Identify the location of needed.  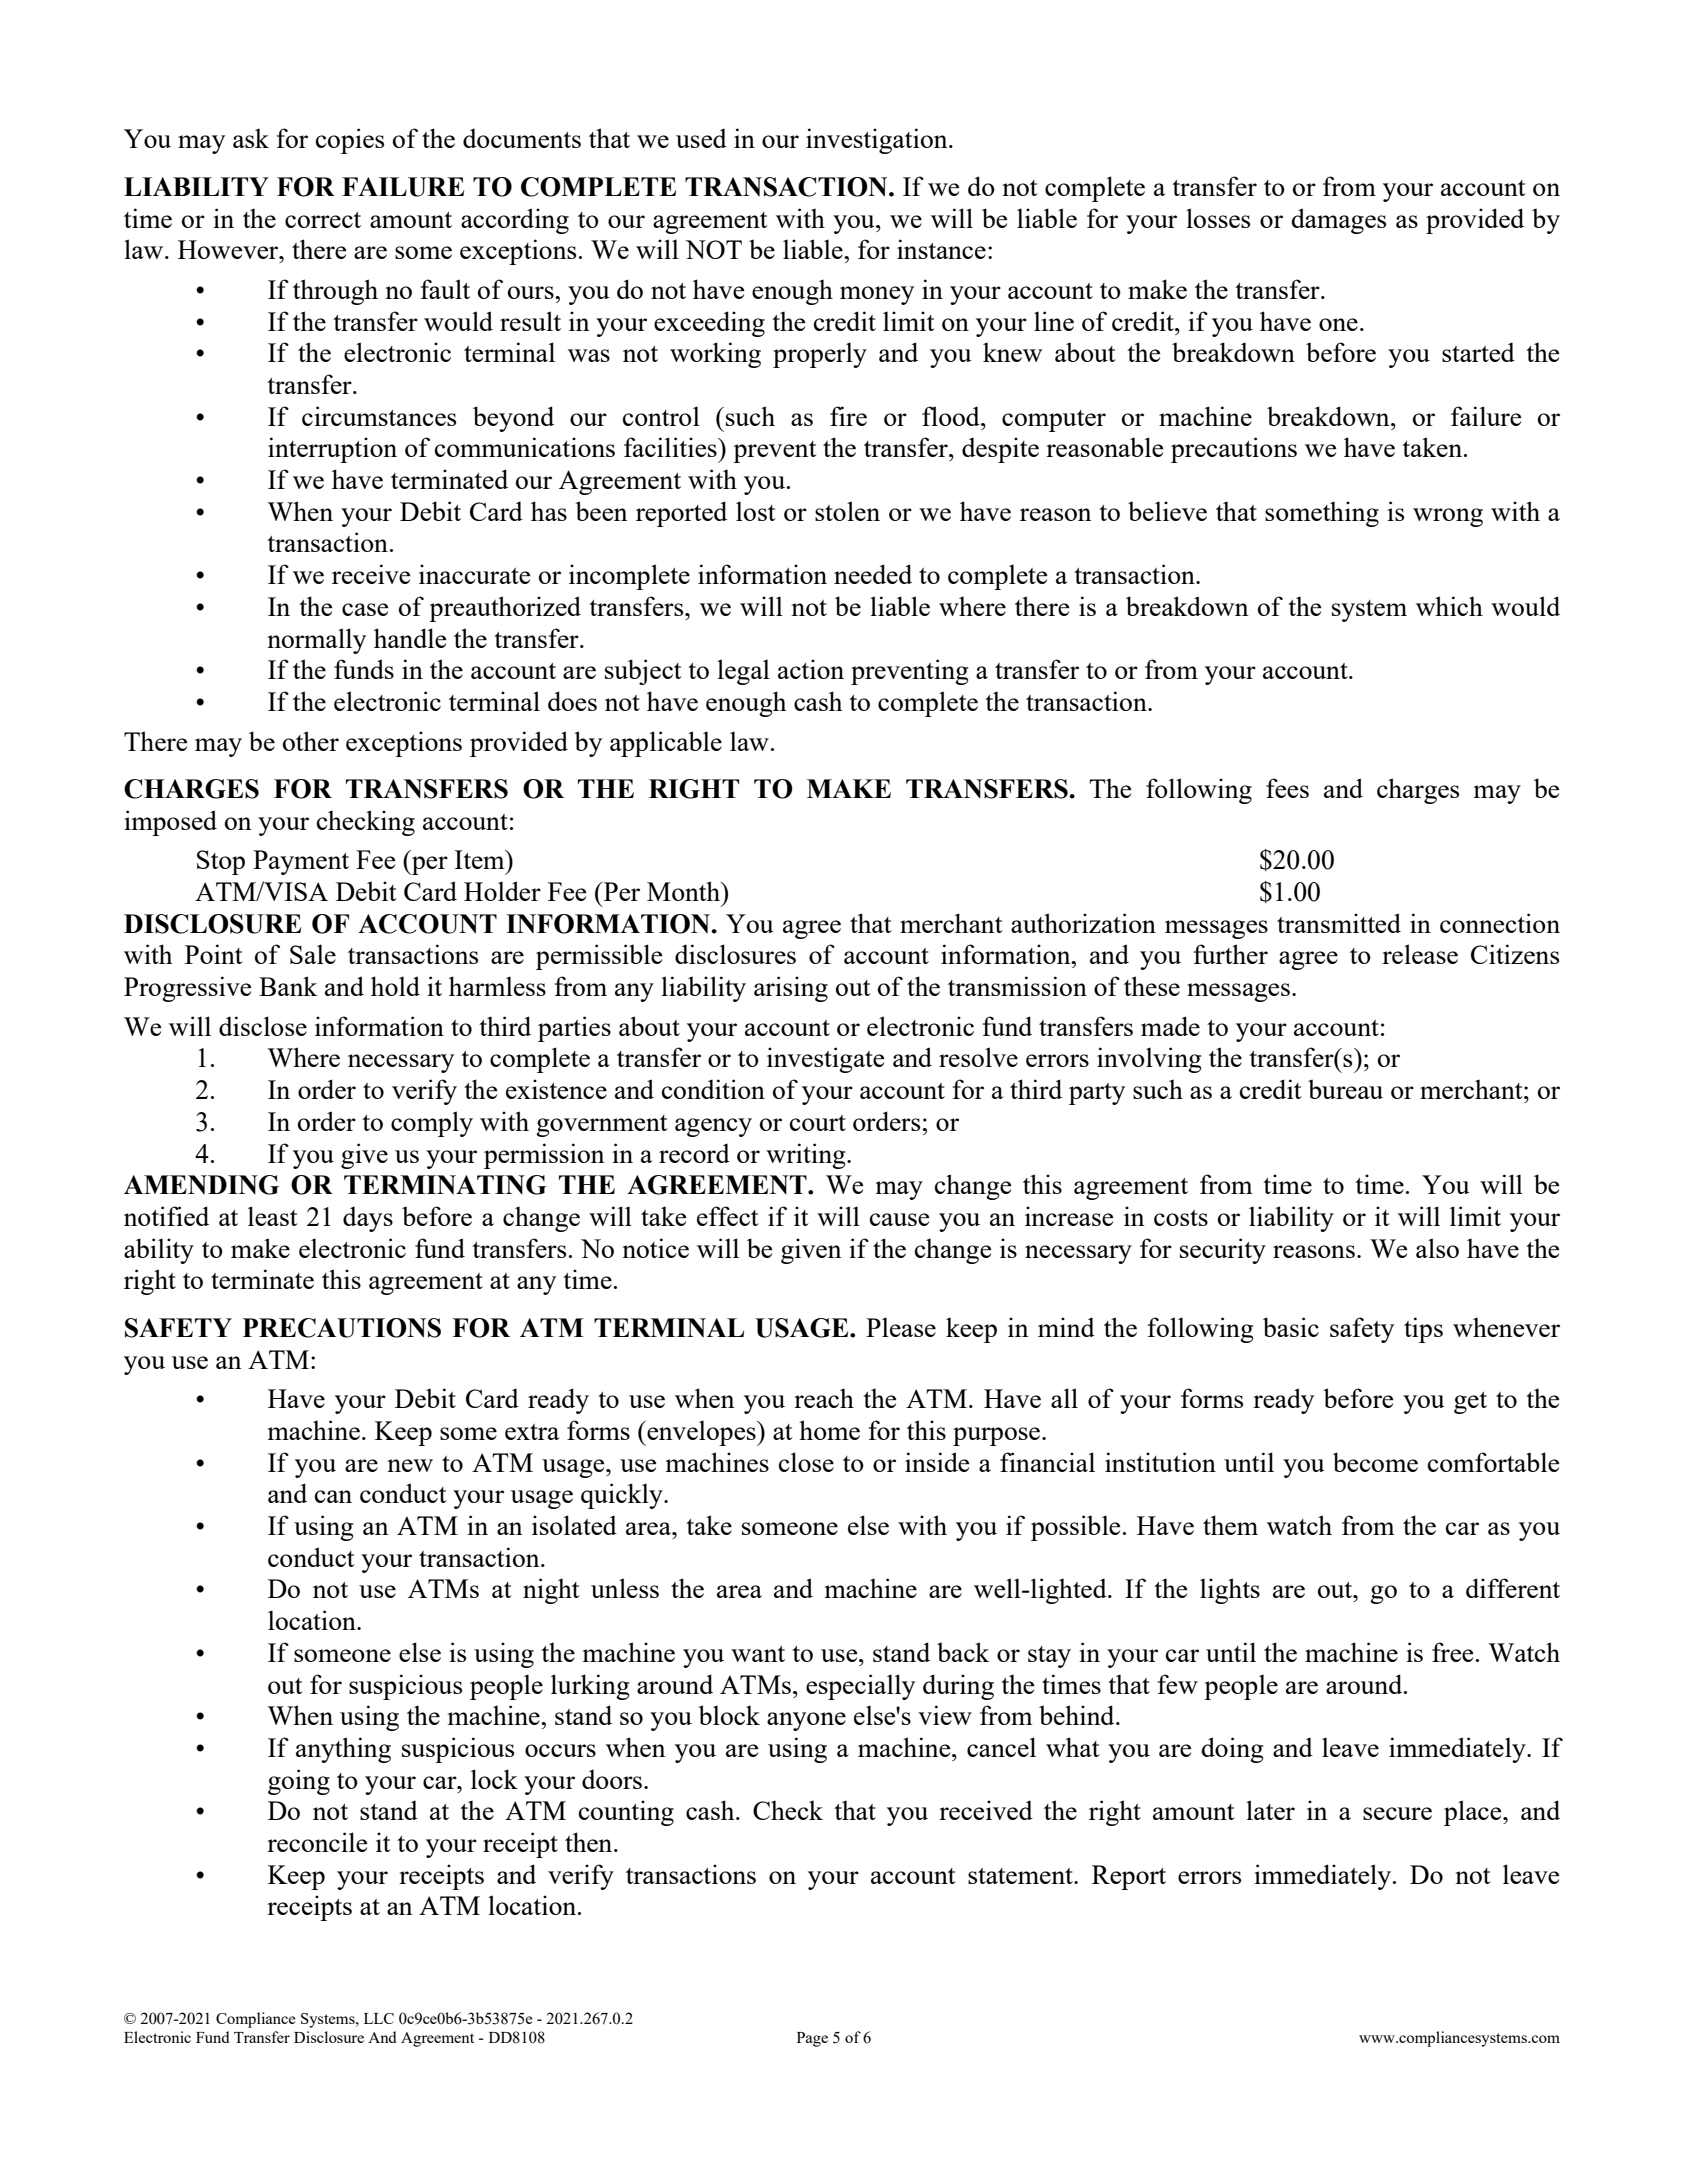
(873, 574).
